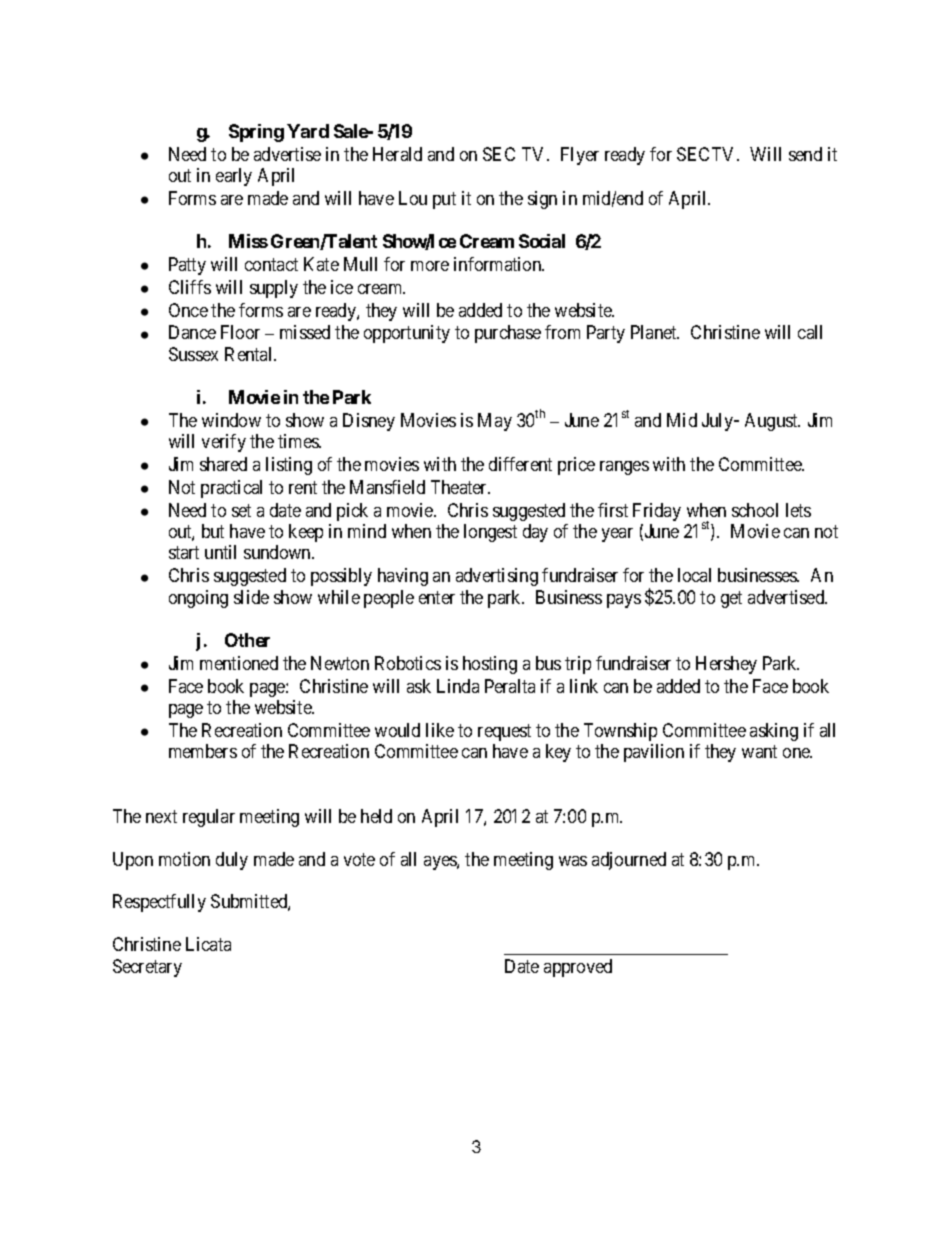 Image resolution: width=952 pixels, height=1233 pixels. Describe the element at coordinates (694, 575) in the image. I see `local` at that location.
